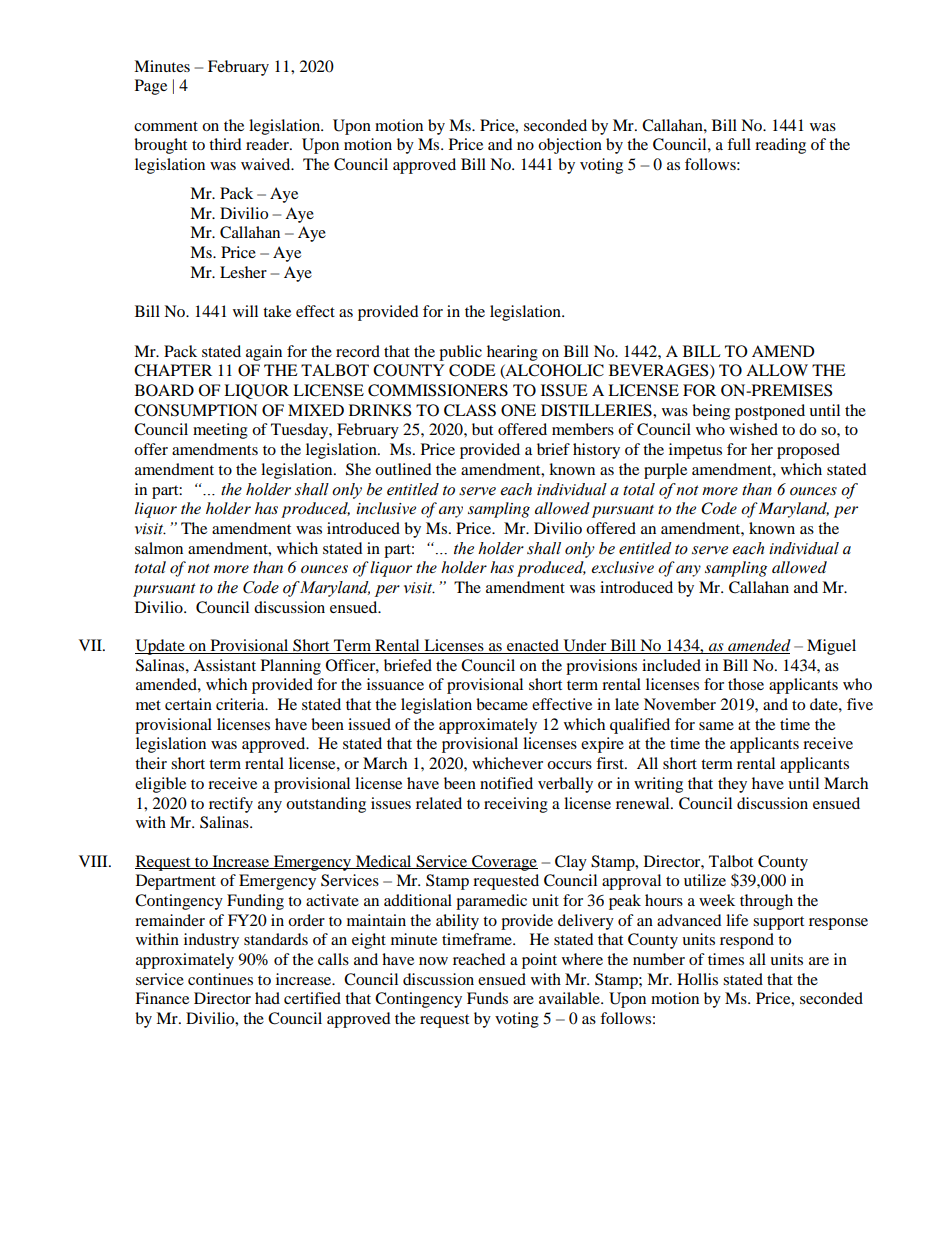 Image resolution: width=952 pixels, height=1233 pixels. I want to click on reading, so click(780, 146).
